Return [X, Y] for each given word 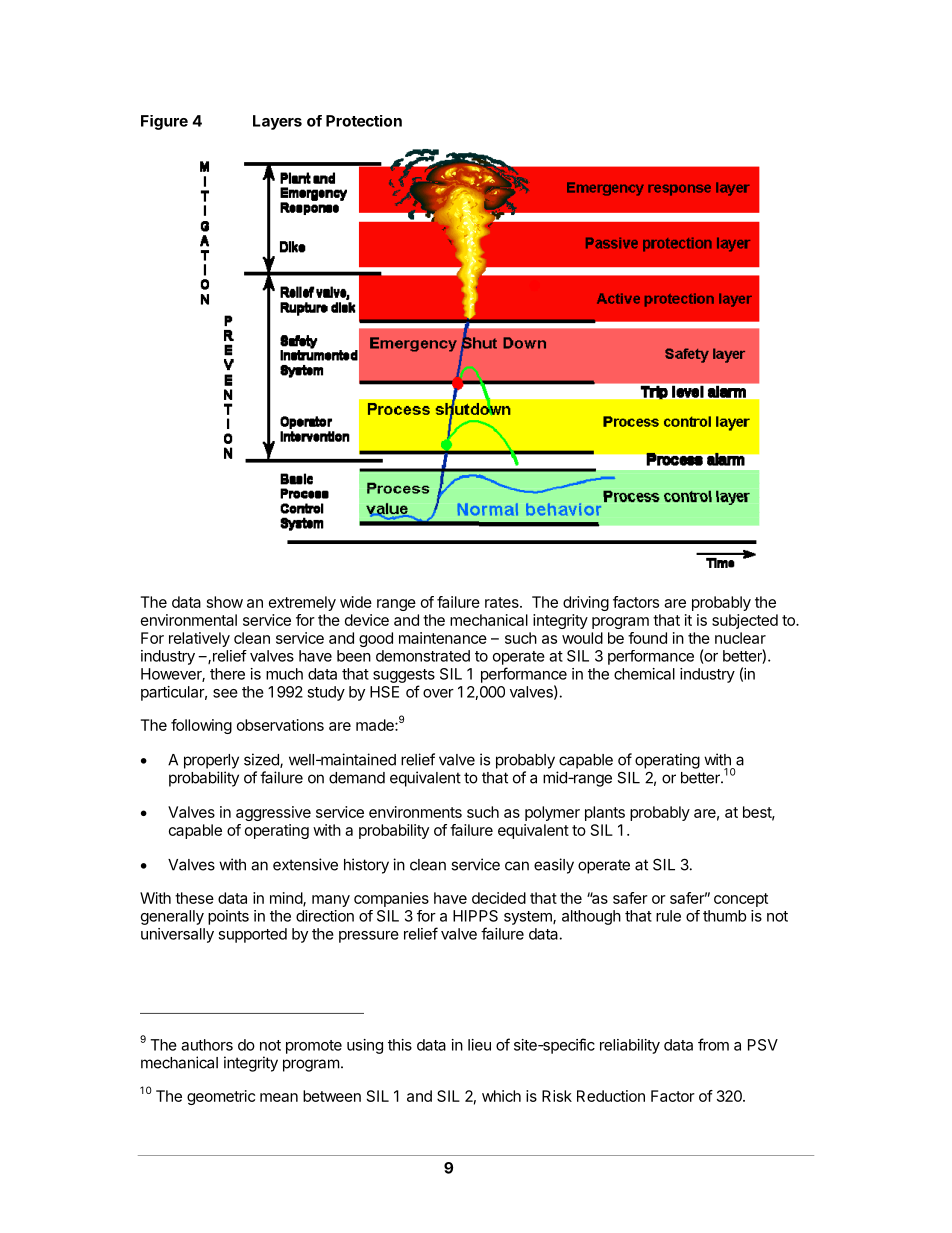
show [225, 602]
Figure [164, 122]
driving [586, 603]
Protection [364, 121]
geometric [221, 1097]
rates [503, 602]
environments [415, 812]
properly [211, 761]
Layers [277, 122]
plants [605, 813]
